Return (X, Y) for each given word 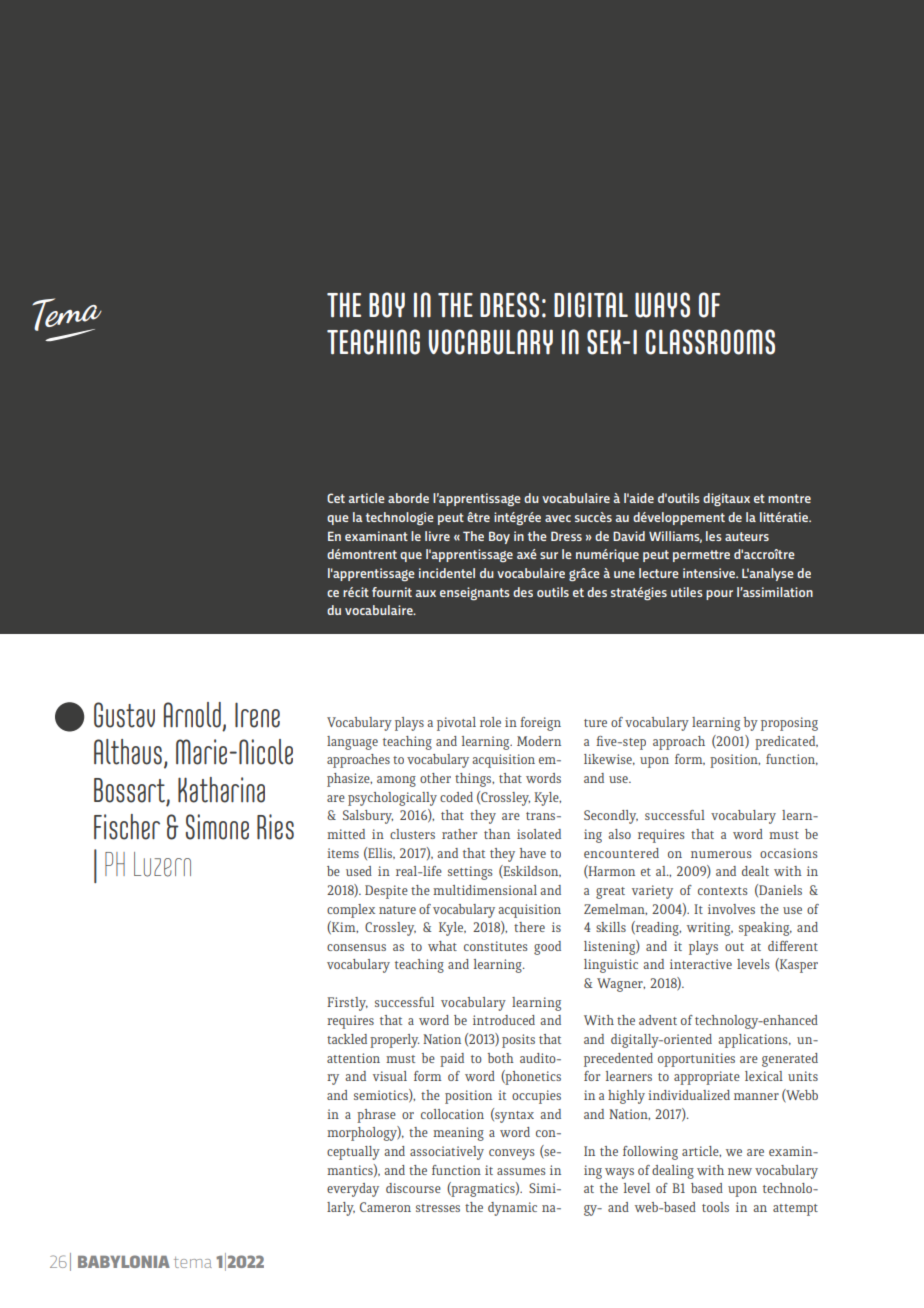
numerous (721, 854)
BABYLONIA (124, 1261)
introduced (504, 1020)
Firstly (347, 1004)
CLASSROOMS (710, 342)
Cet (336, 498)
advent (658, 1020)
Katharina (221, 790)
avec (558, 518)
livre (437, 536)
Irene (257, 715)
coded (456, 797)
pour (719, 595)
